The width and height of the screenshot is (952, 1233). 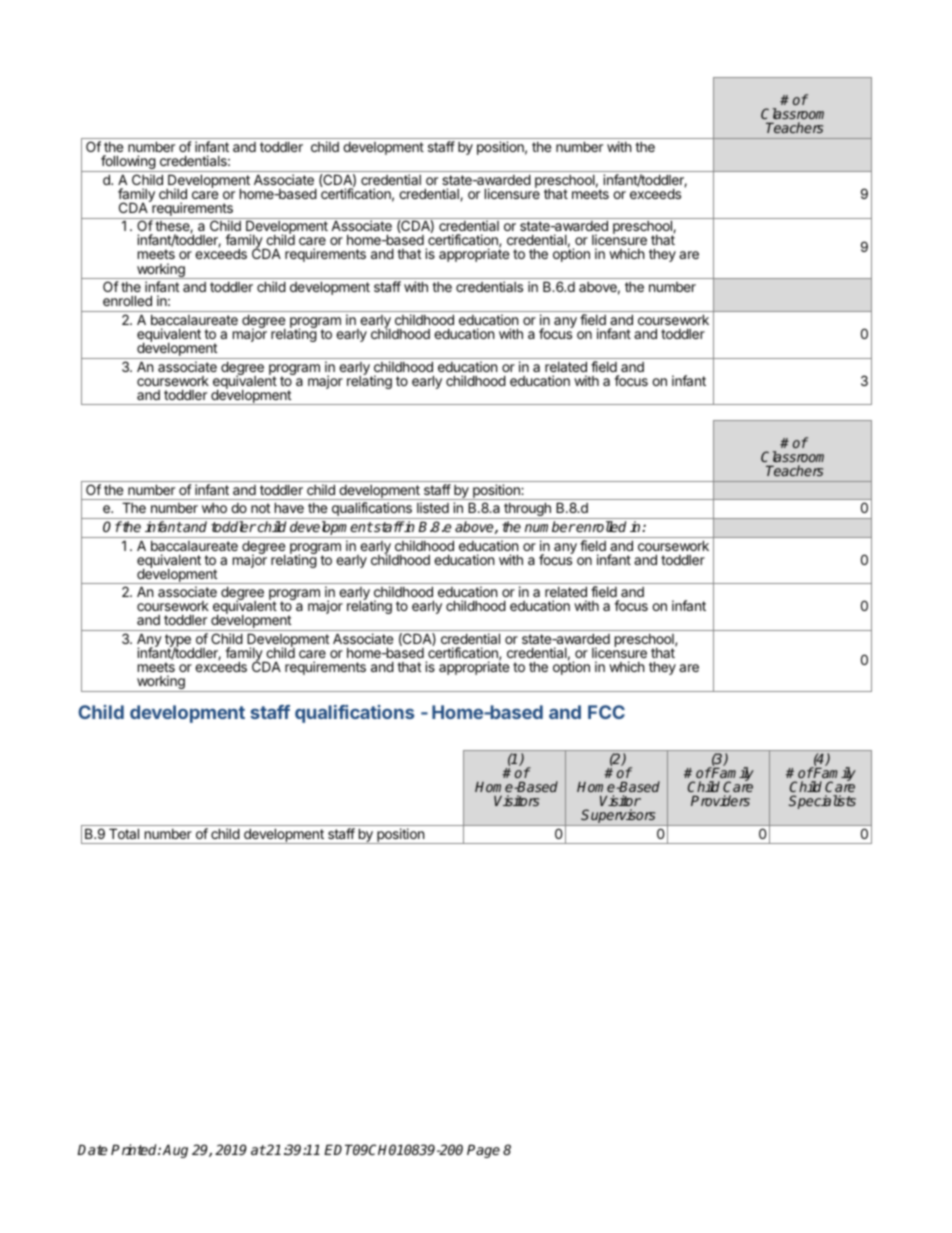 What do you see at coordinates (214, 508) in the screenshot?
I see `who` at bounding box center [214, 508].
